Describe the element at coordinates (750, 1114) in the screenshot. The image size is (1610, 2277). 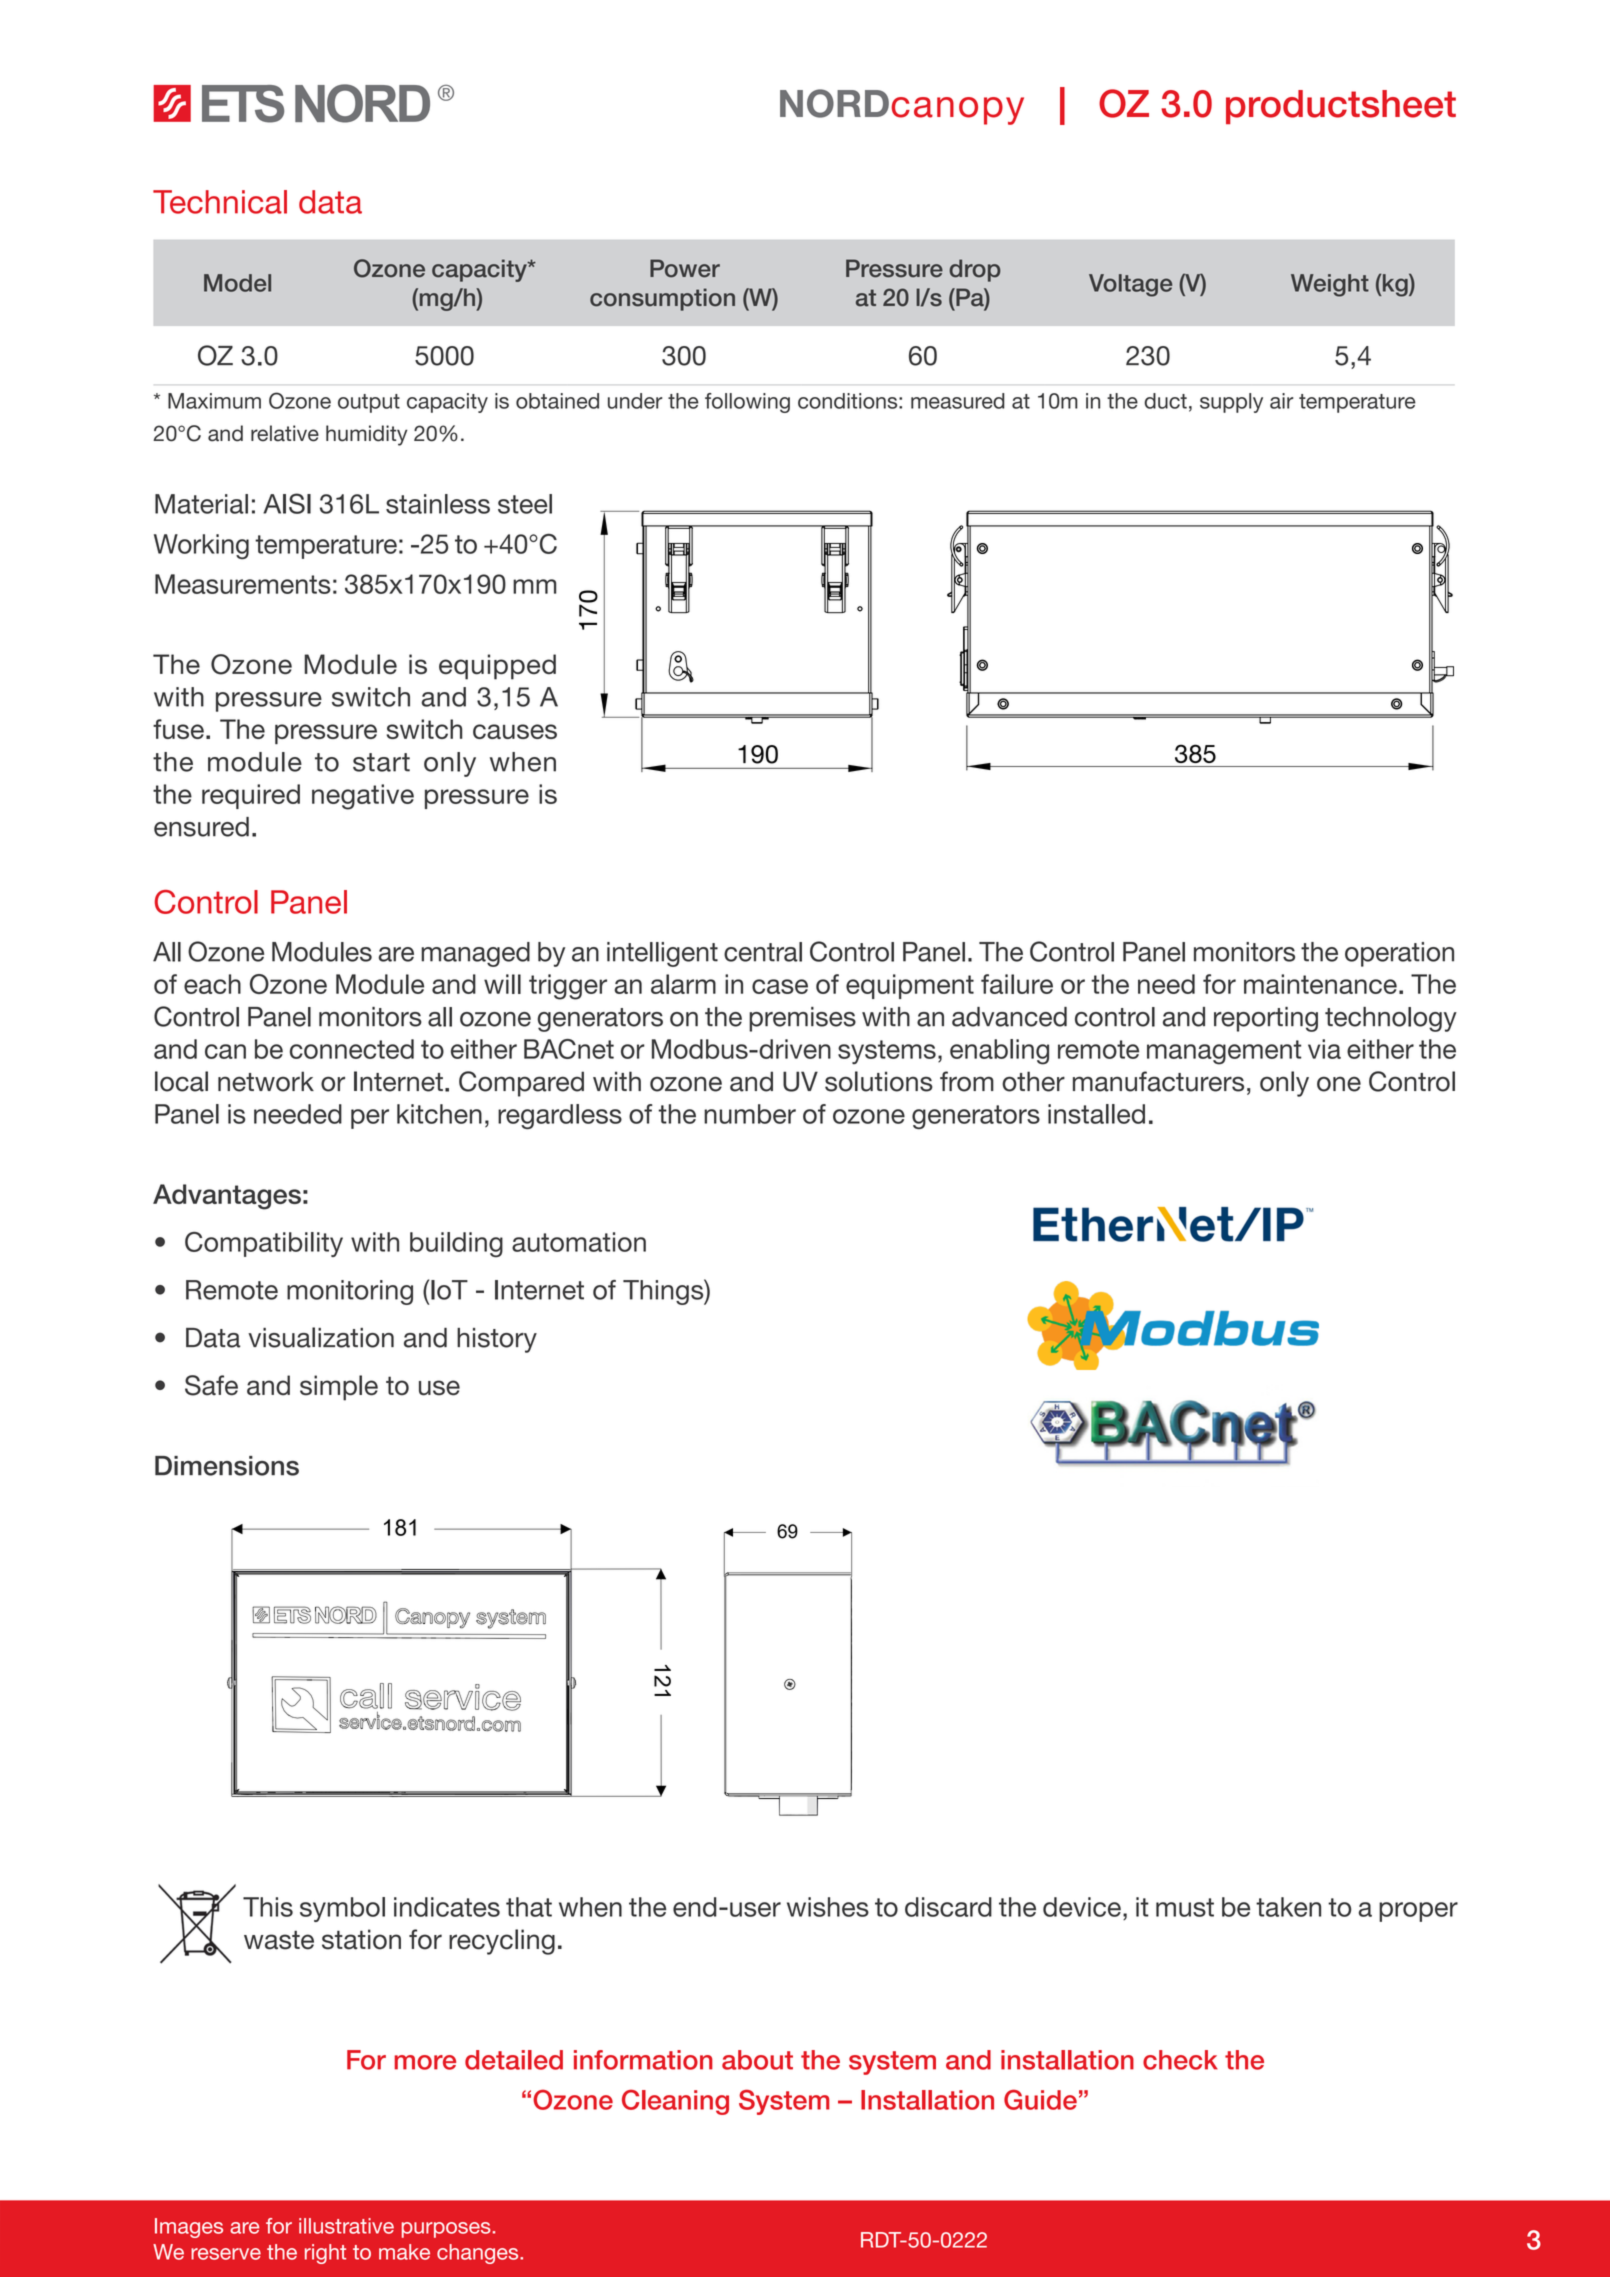
I see `number` at that location.
